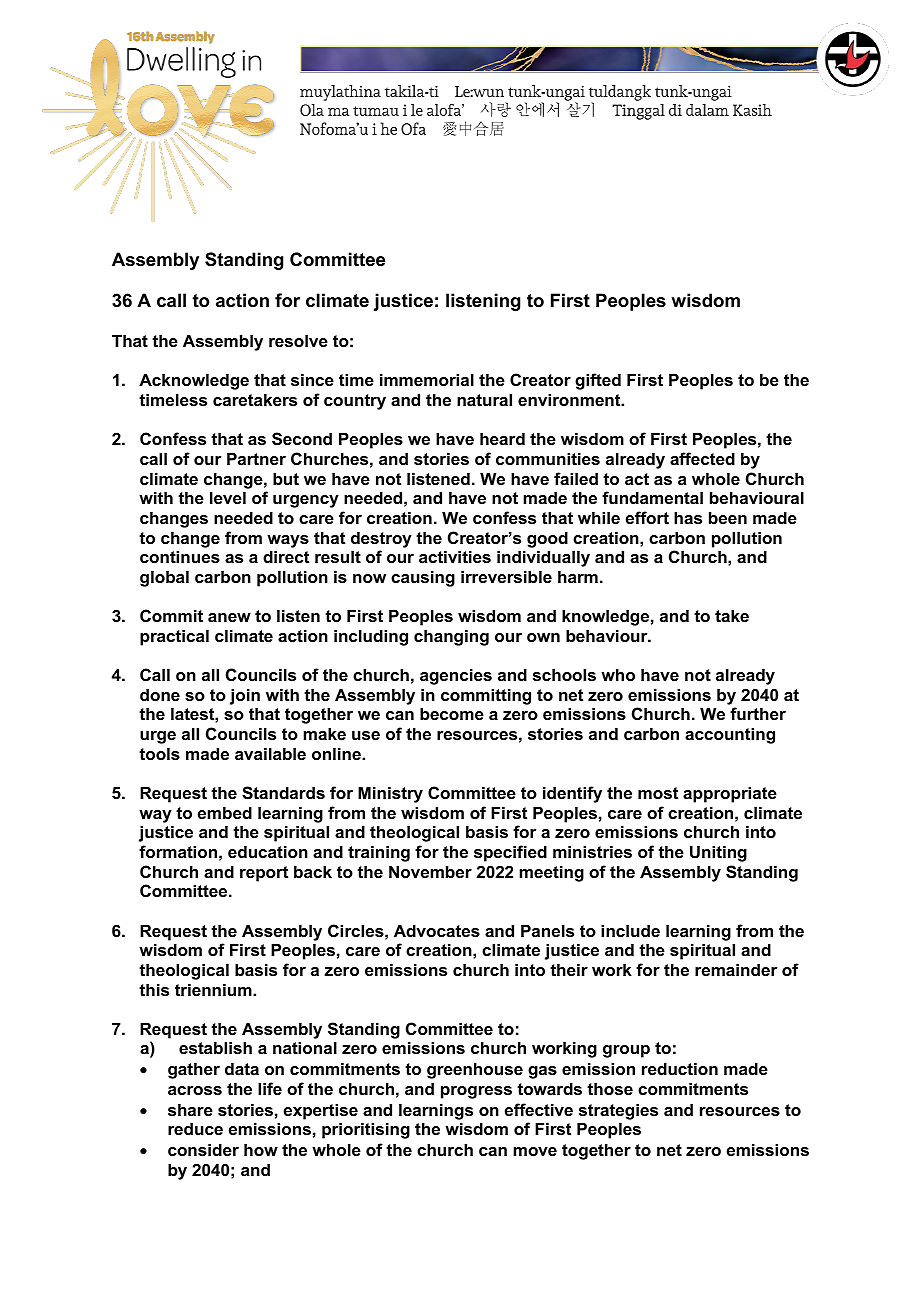 This image has height=1308, width=924. Describe the element at coordinates (229, 617) in the image. I see `anew` at that location.
